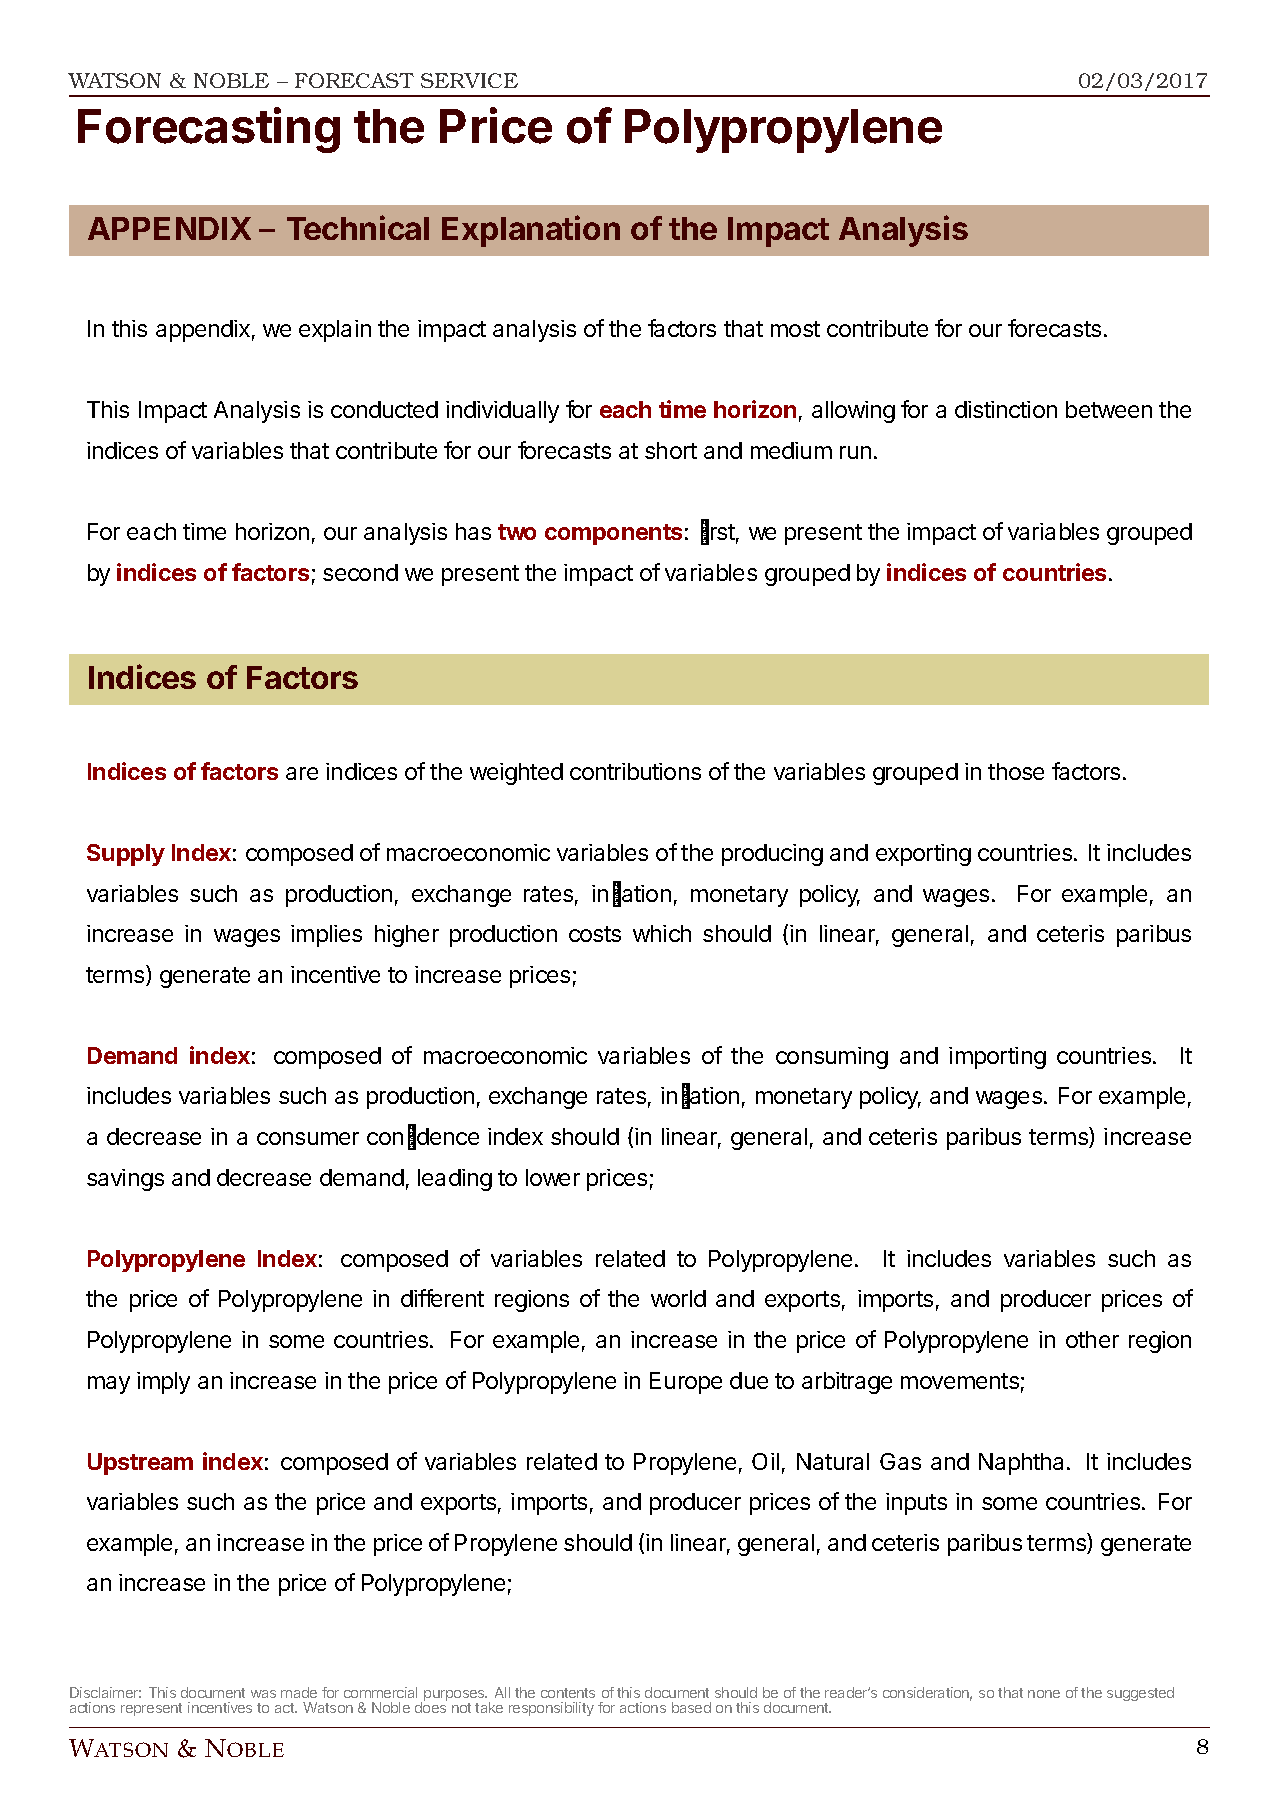  I want to click on Explanation, so click(531, 231).
